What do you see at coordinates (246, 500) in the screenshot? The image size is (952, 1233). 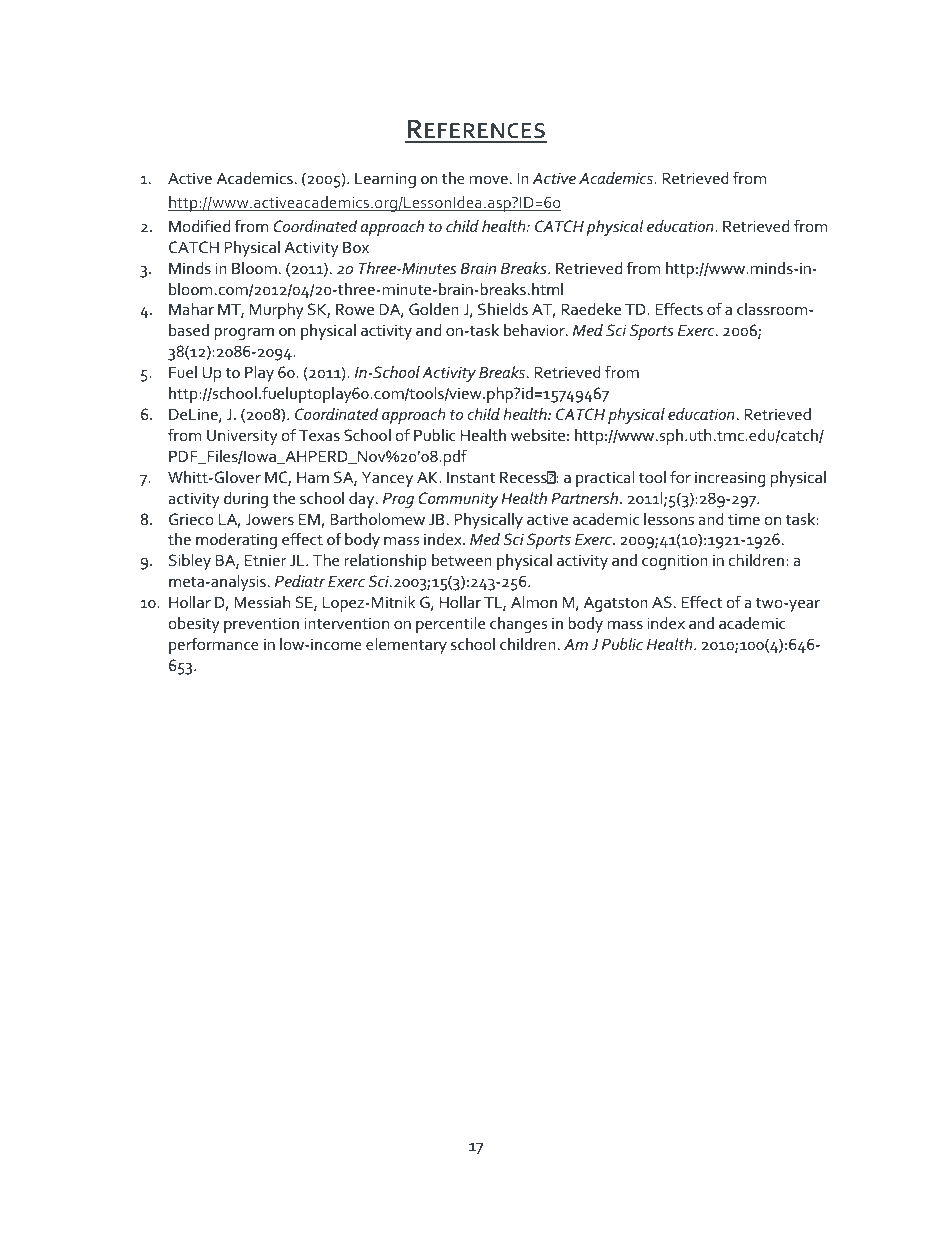 I see `during` at bounding box center [246, 500].
